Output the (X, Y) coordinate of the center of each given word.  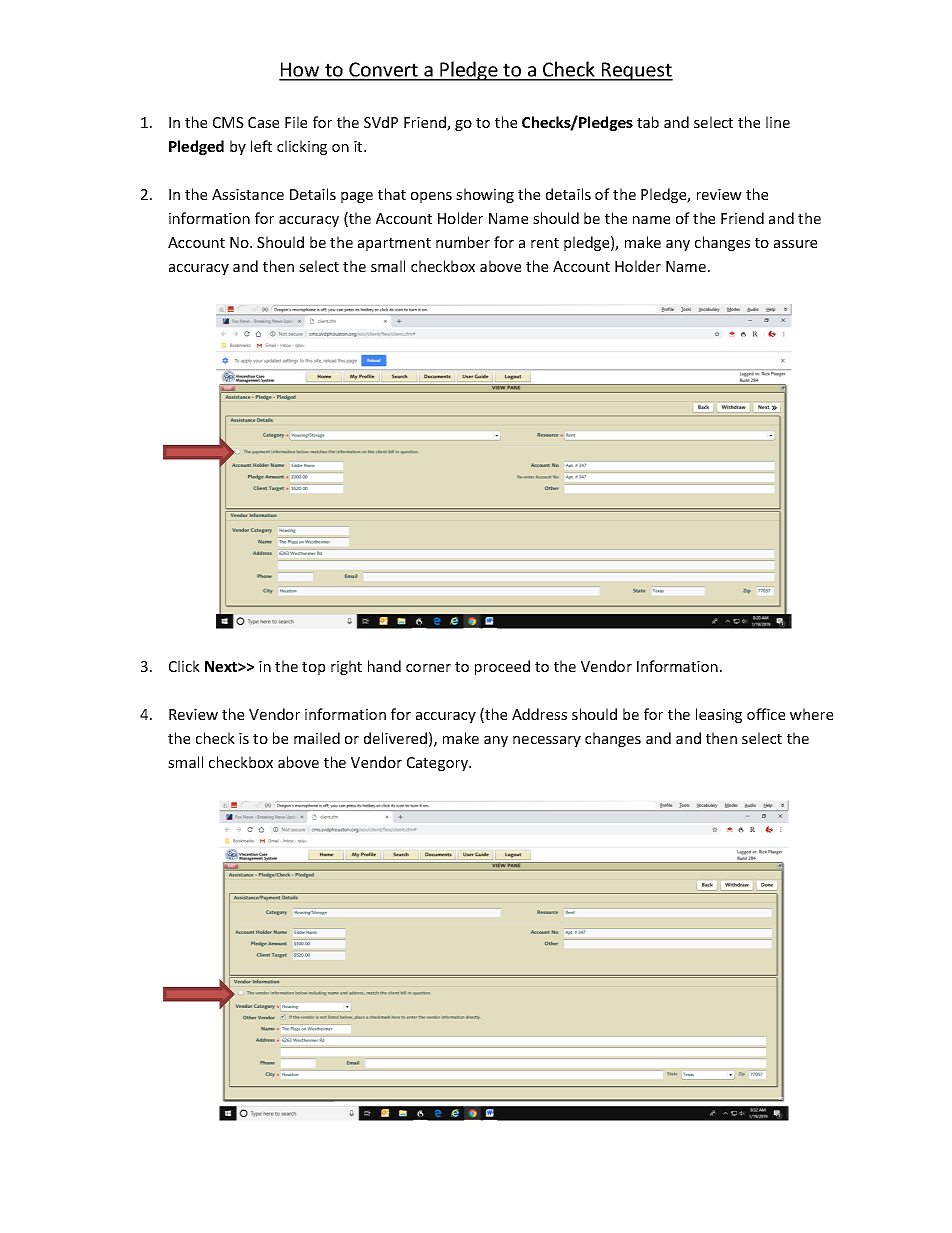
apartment (394, 244)
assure (795, 244)
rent (545, 243)
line (778, 122)
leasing (719, 715)
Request (636, 71)
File (296, 122)
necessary (547, 741)
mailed (317, 738)
